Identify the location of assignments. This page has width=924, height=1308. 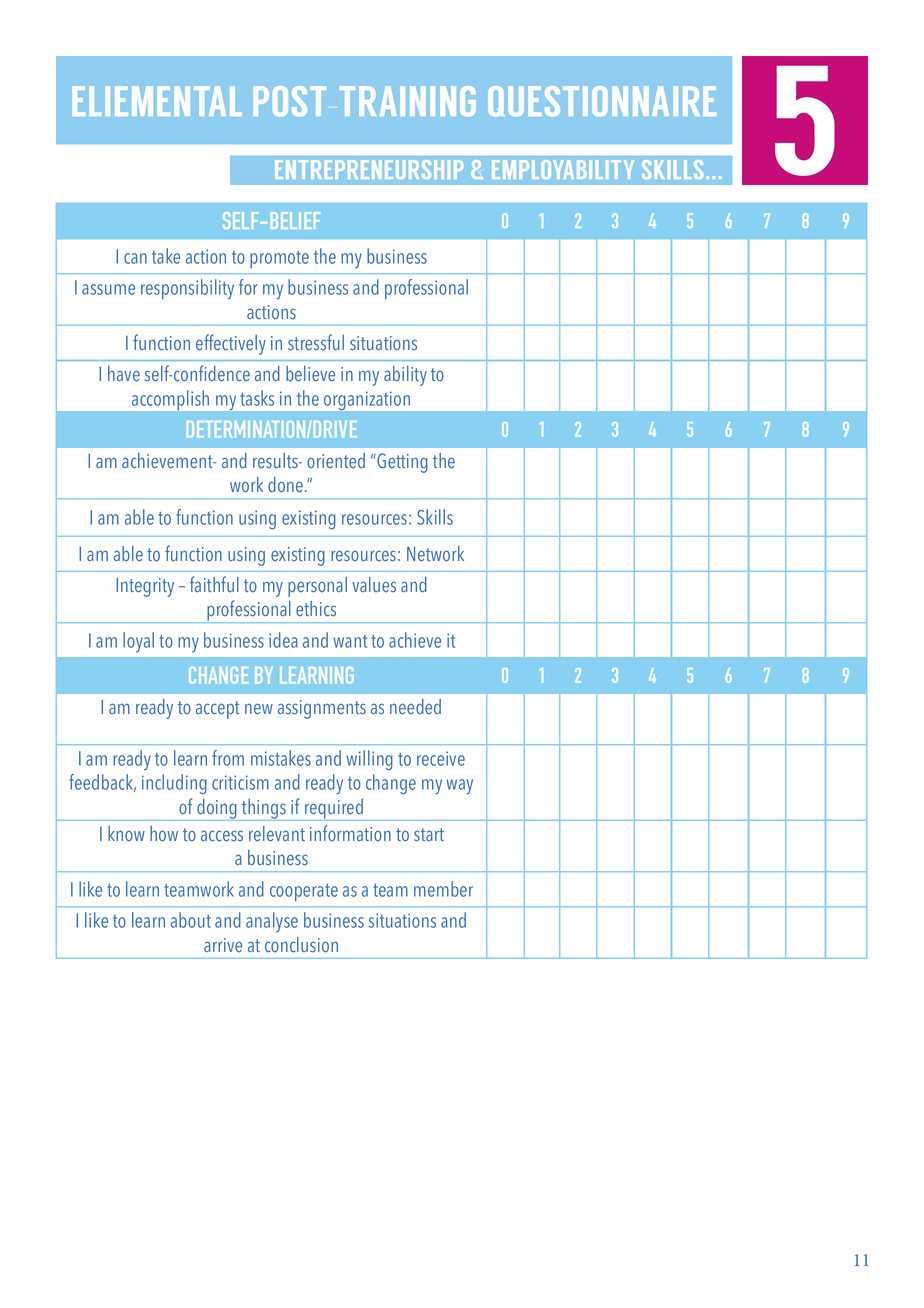
(322, 709).
